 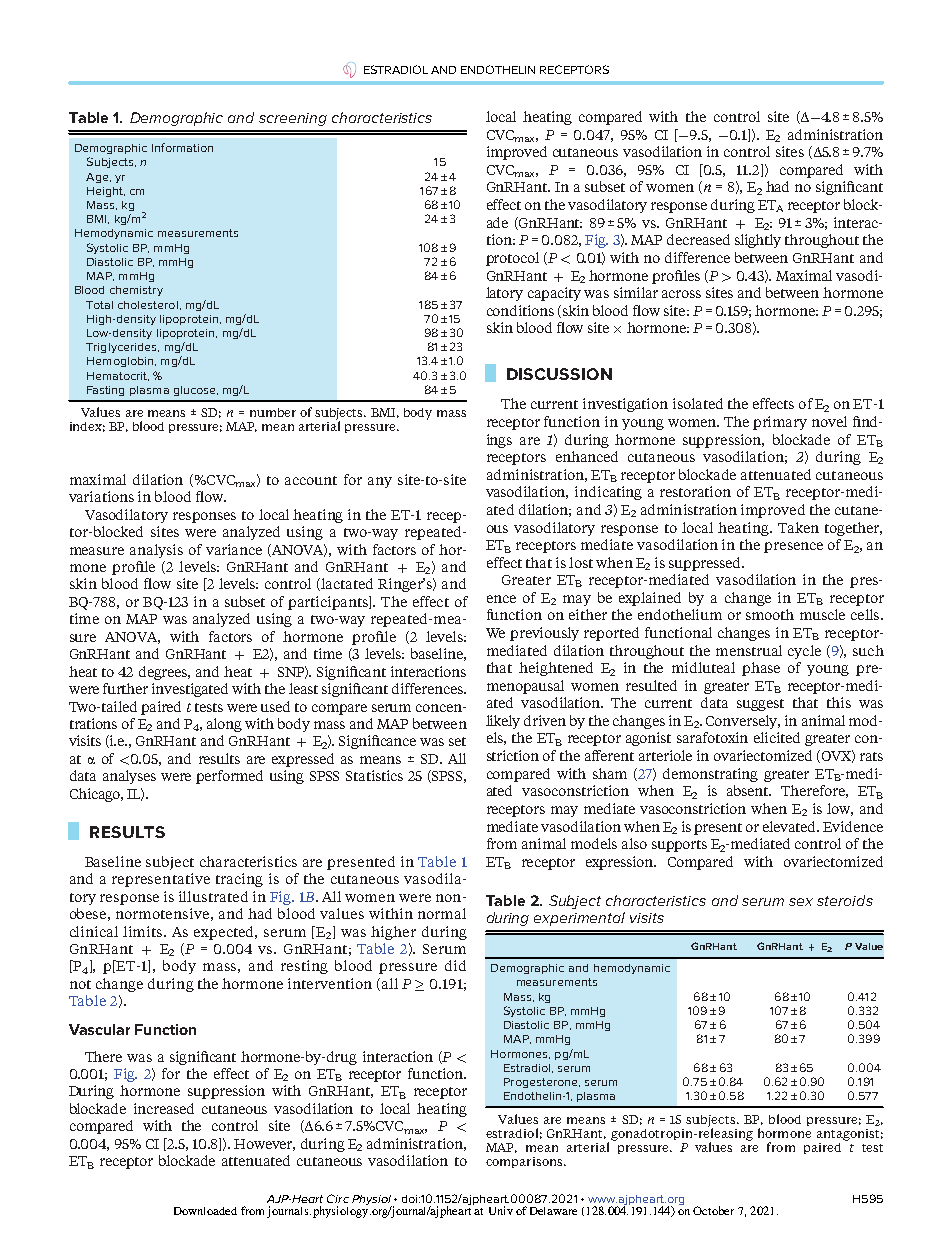 I want to click on Downloaded, so click(x=205, y=1211).
